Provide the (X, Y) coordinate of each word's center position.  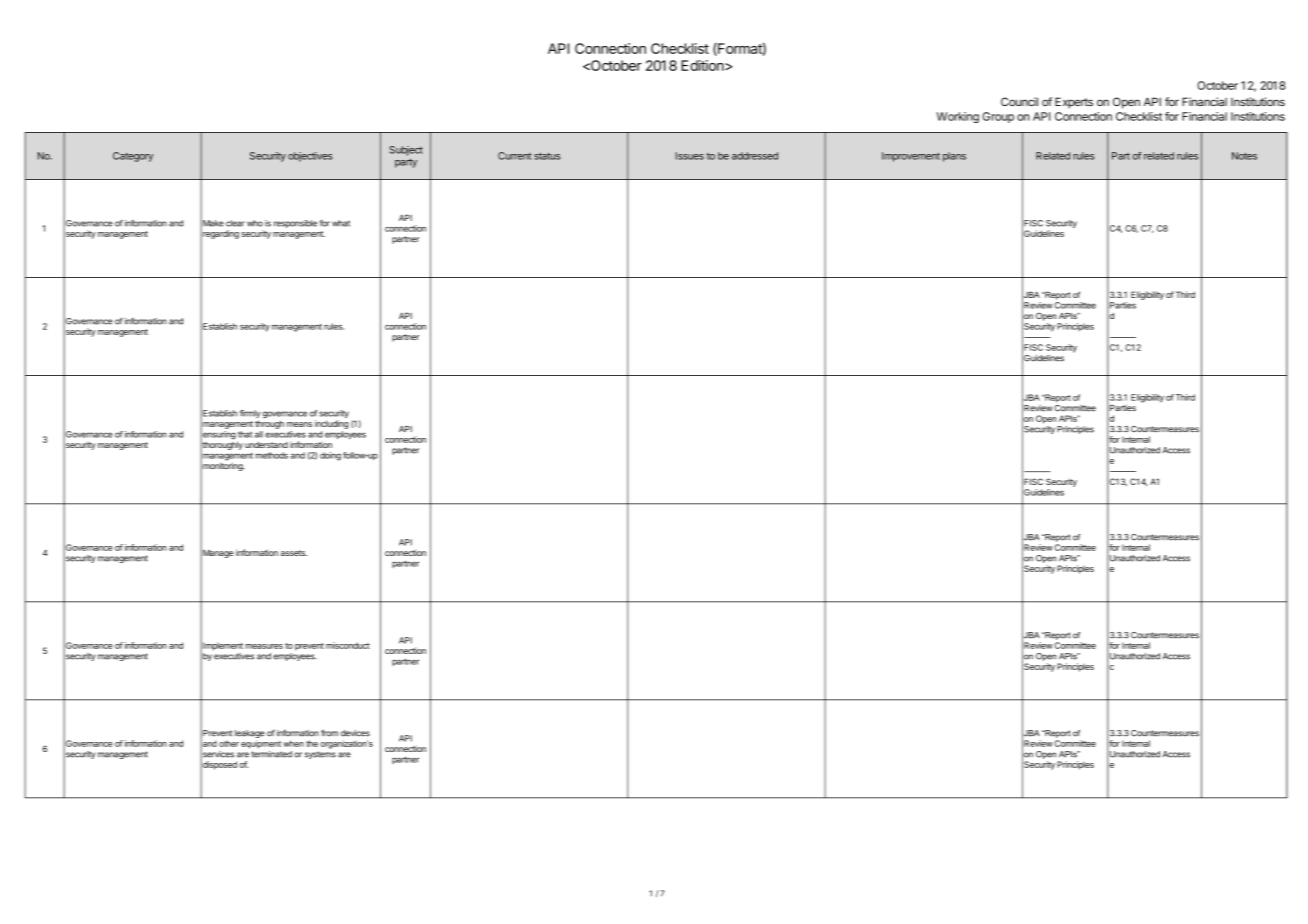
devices (355, 733)
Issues (690, 156)
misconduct (348, 645)
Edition (703, 65)
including (331, 424)
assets (294, 553)
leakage (250, 735)
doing (330, 456)
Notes (1244, 156)
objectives (310, 157)
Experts (1074, 103)
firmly (250, 415)
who (255, 223)
